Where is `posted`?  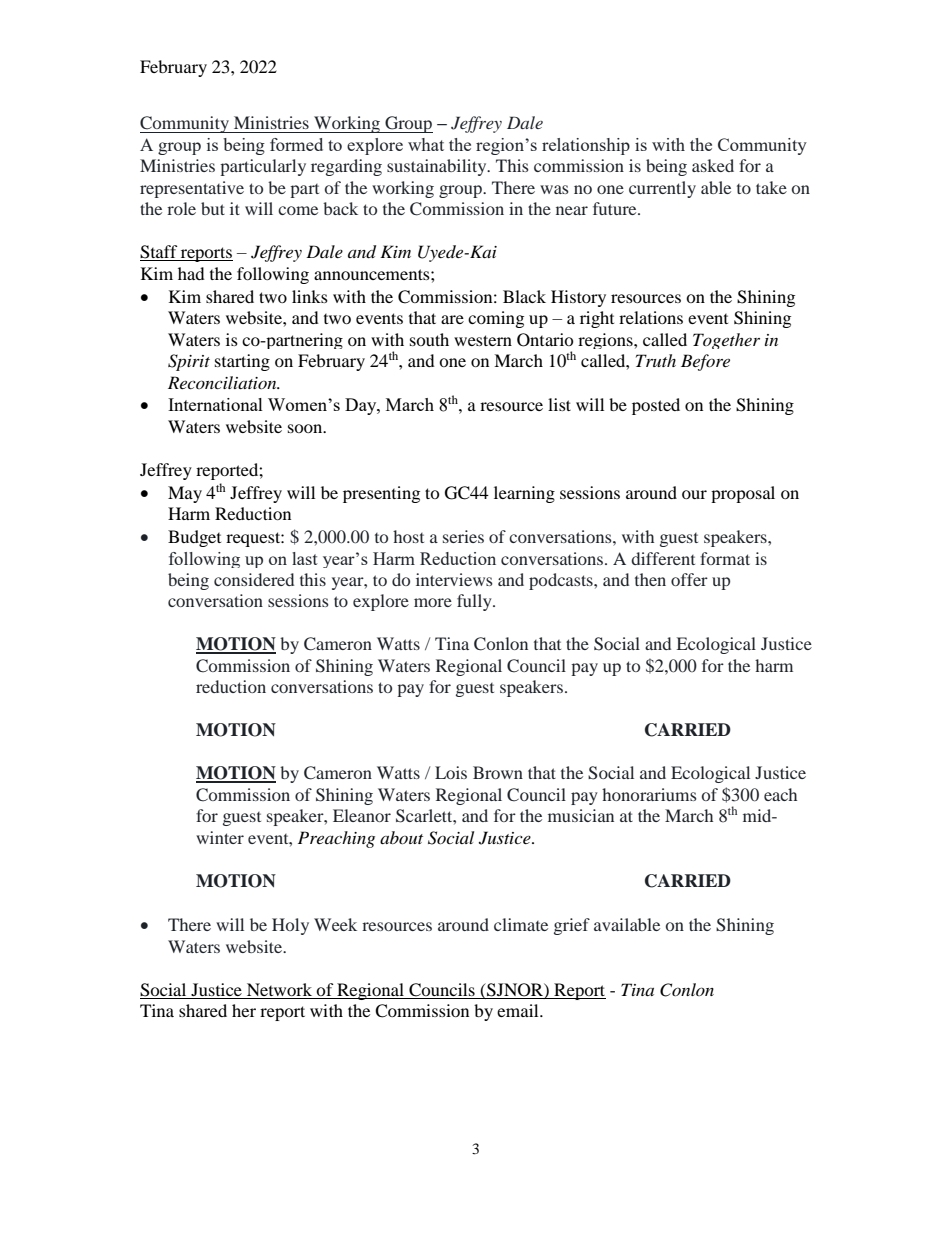 posted is located at coordinates (656, 406).
